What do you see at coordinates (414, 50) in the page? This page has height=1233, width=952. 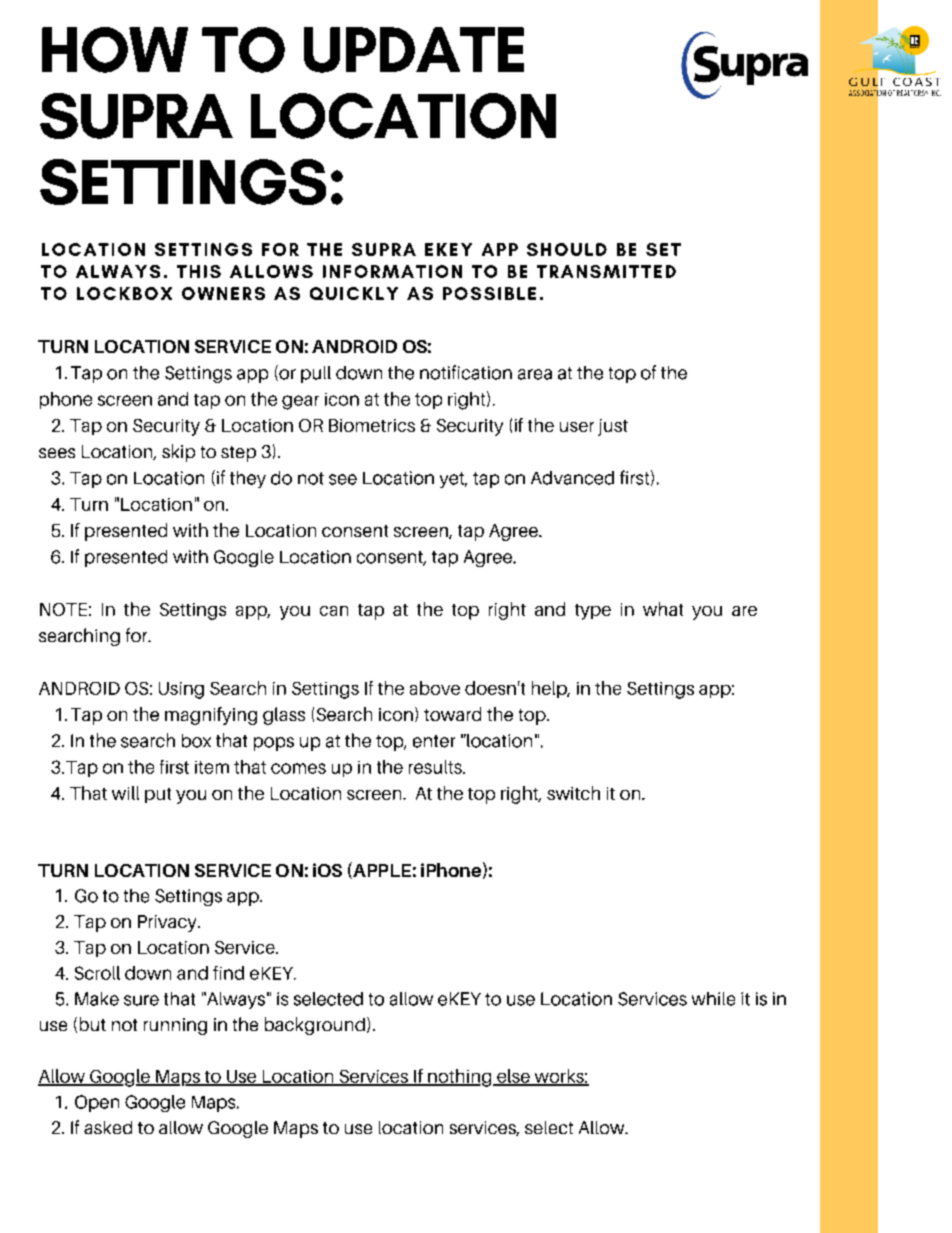 I see `UPDATE` at bounding box center [414, 50].
